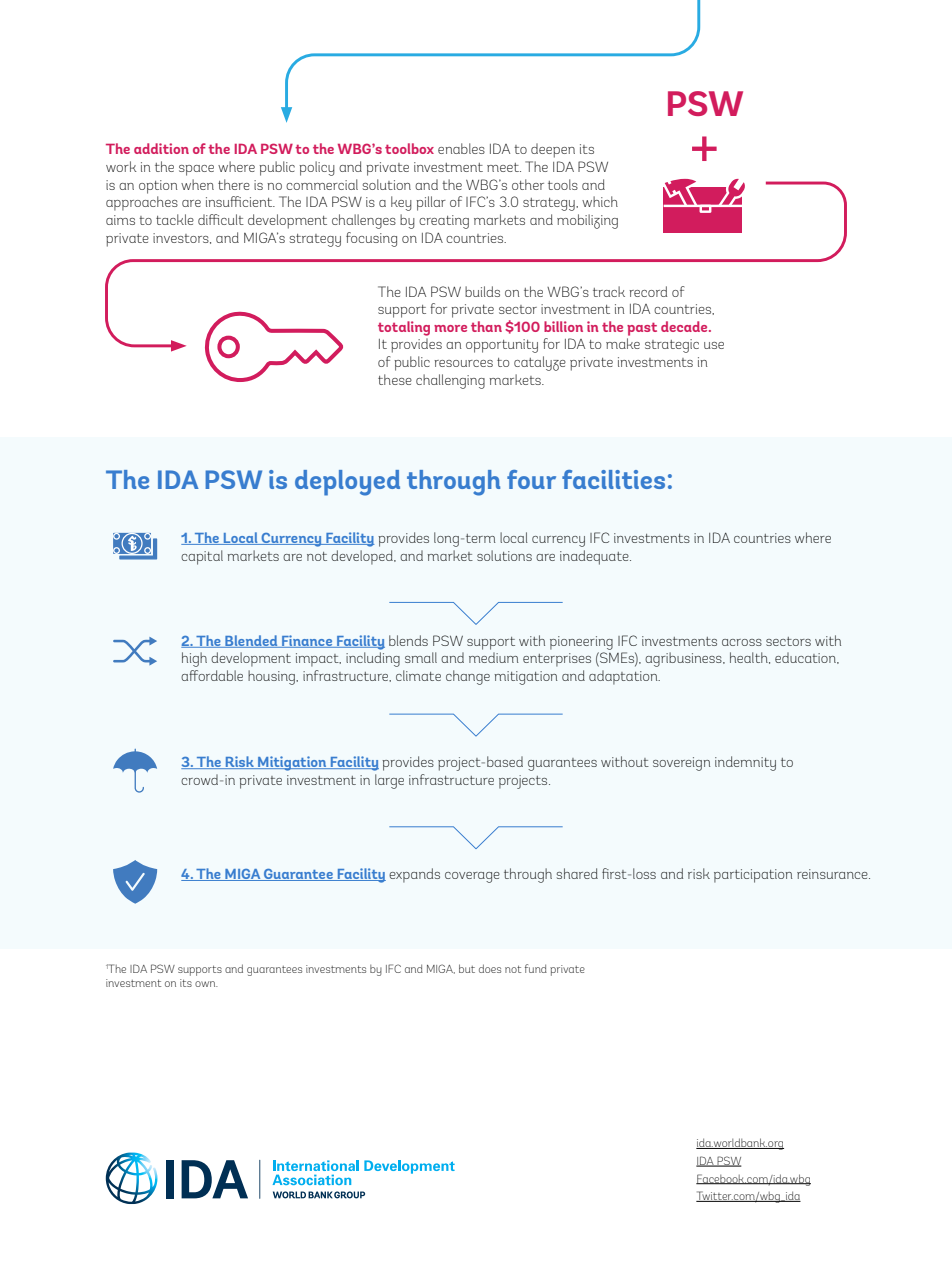  What do you see at coordinates (212, 675) in the image?
I see `affordable` at bounding box center [212, 675].
